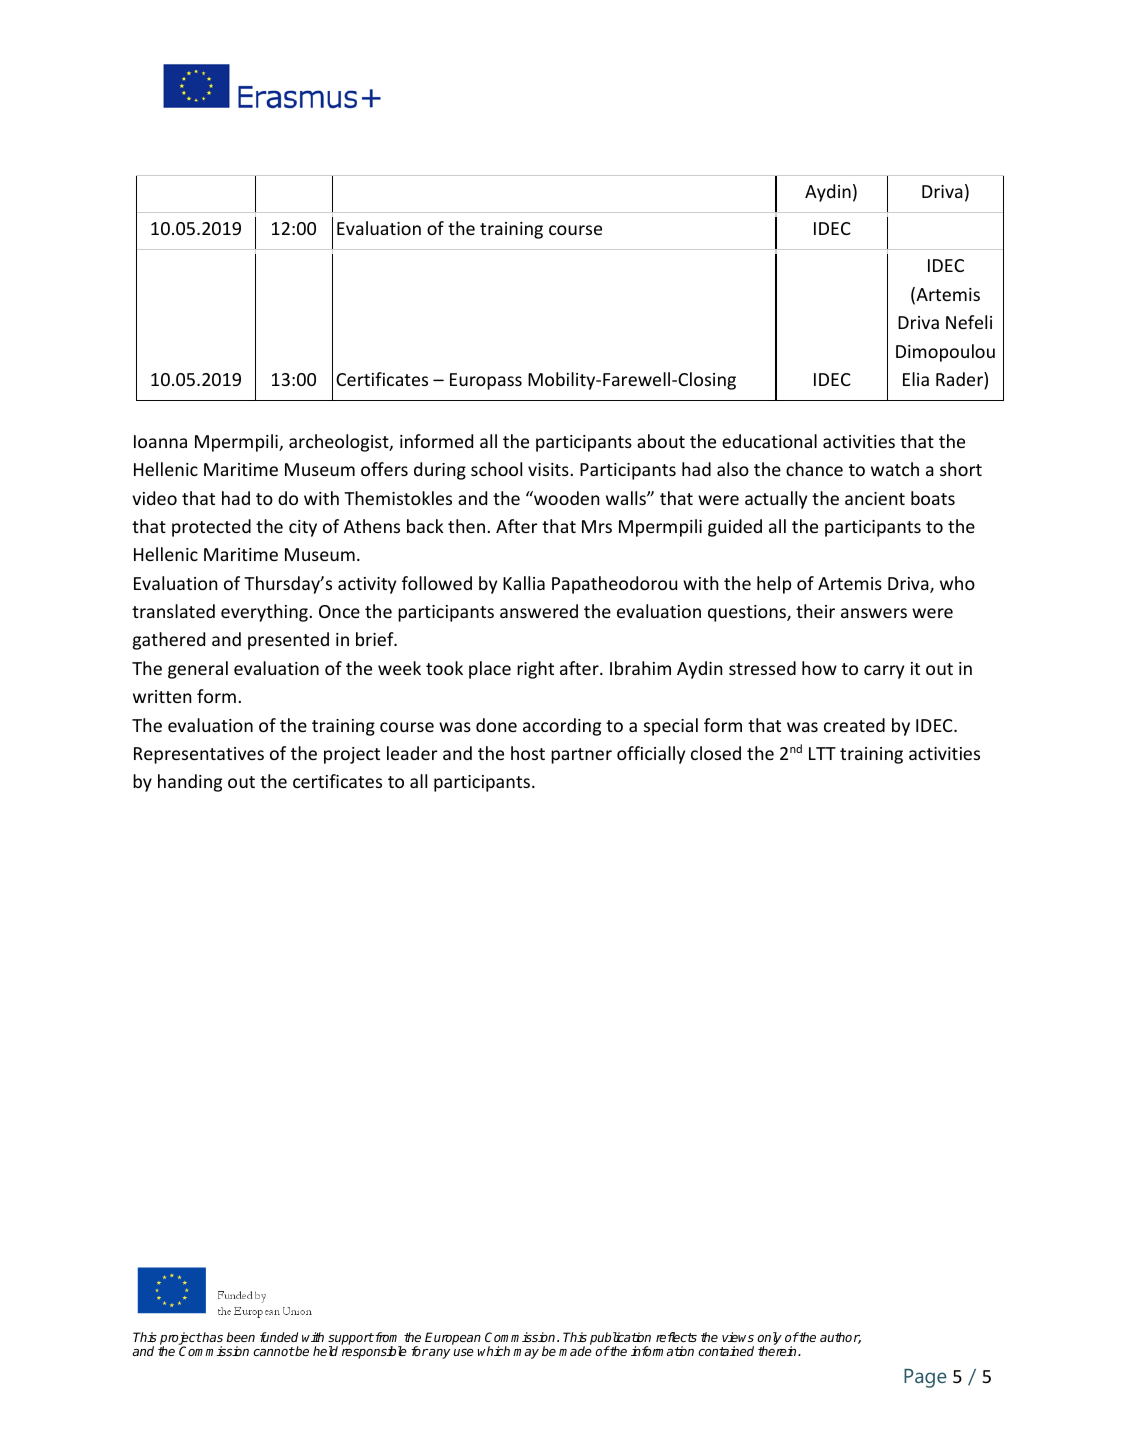 Image resolution: width=1124 pixels, height=1455 pixels. What do you see at coordinates (916, 379) in the image?
I see `Elia` at bounding box center [916, 379].
